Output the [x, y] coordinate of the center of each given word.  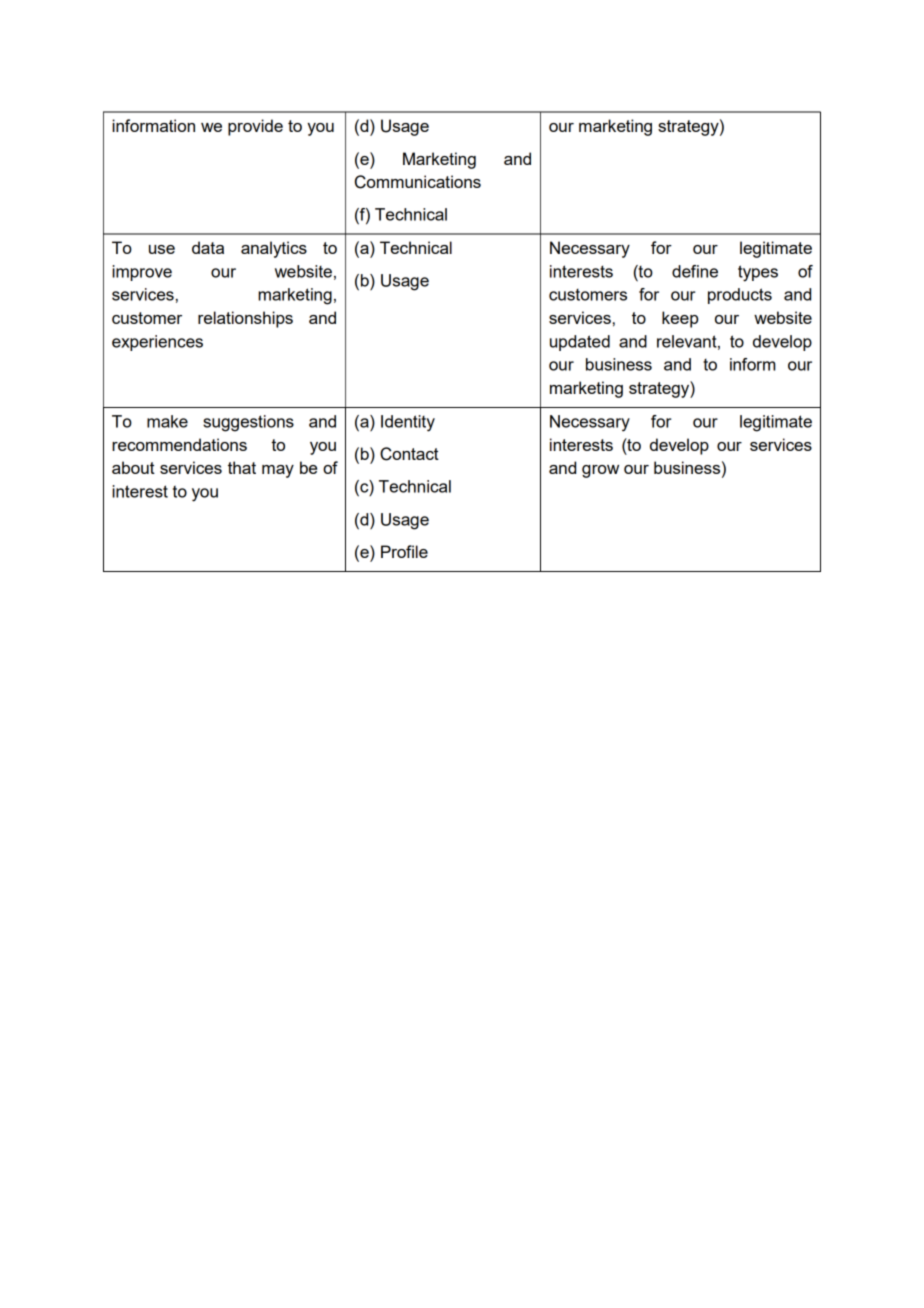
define [695, 271]
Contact [409, 454]
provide [255, 127]
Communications [418, 182]
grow [600, 471]
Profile [404, 551]
